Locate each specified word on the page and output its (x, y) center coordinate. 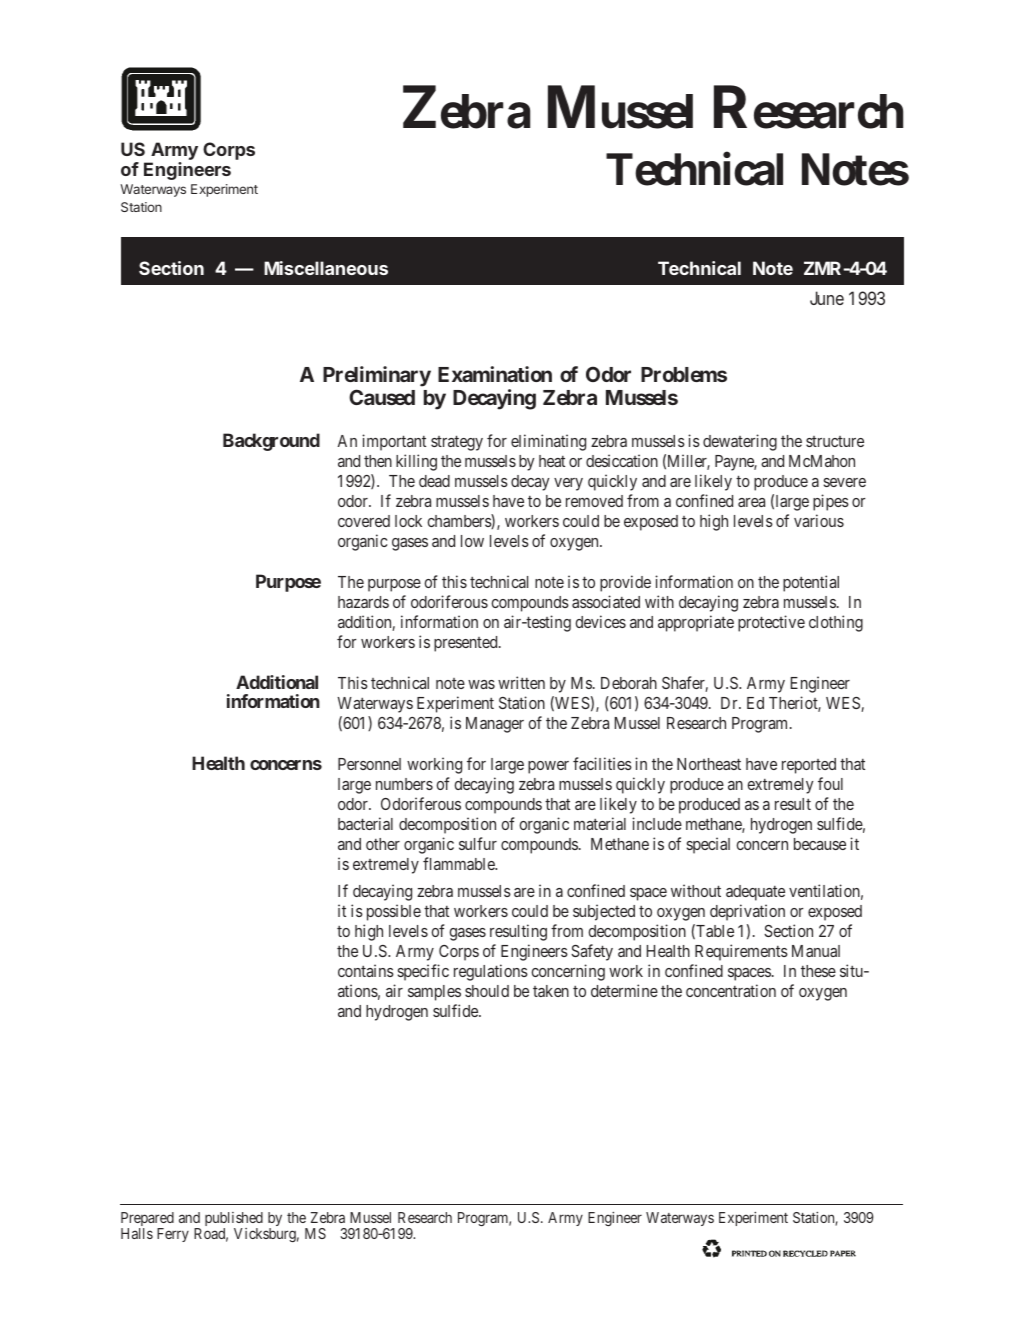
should (487, 991)
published (234, 1220)
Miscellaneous (326, 268)
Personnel (369, 764)
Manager (495, 725)
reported (809, 766)
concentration (731, 990)
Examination (495, 374)
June (827, 298)
